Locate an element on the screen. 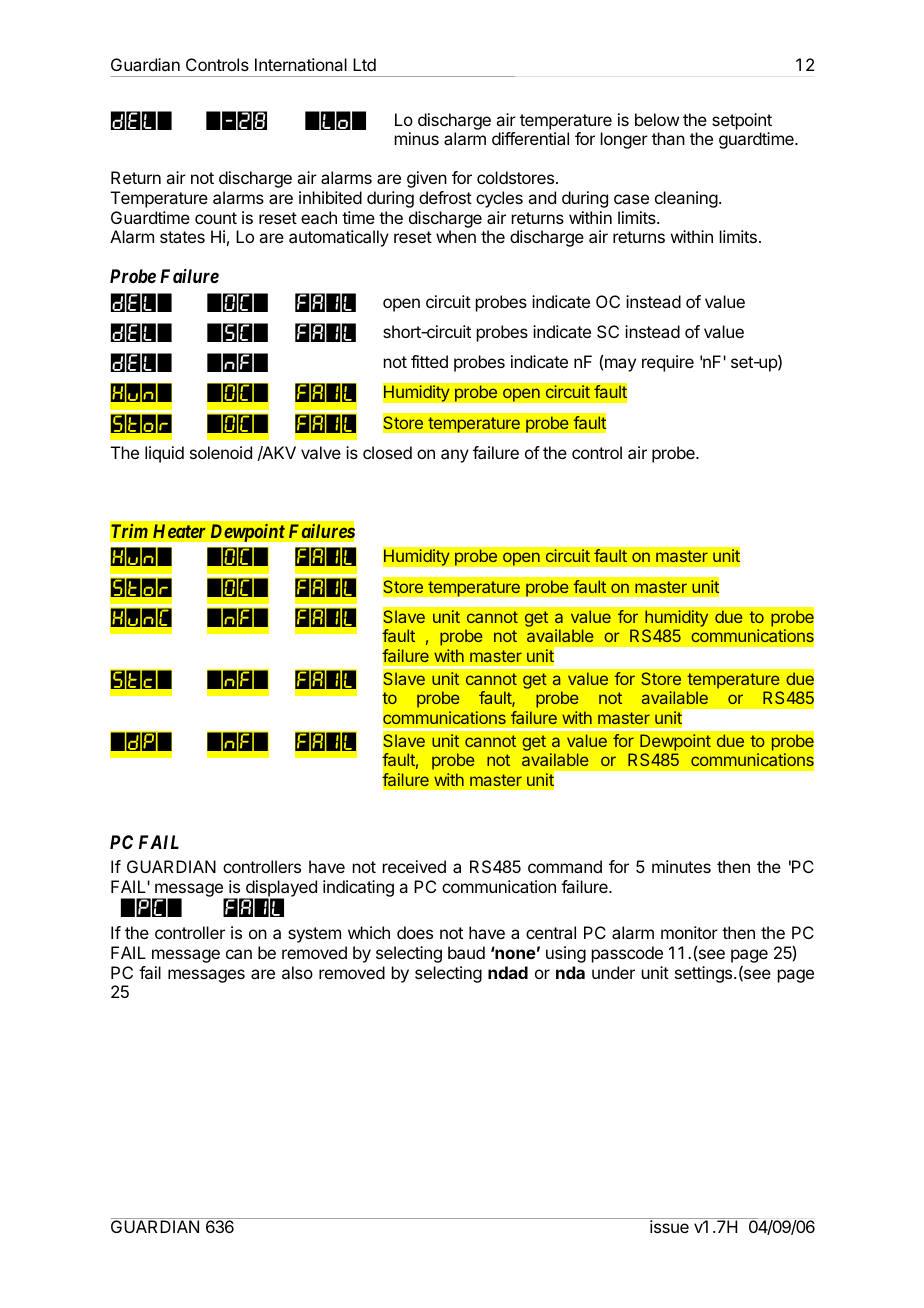  International is located at coordinates (301, 64).
